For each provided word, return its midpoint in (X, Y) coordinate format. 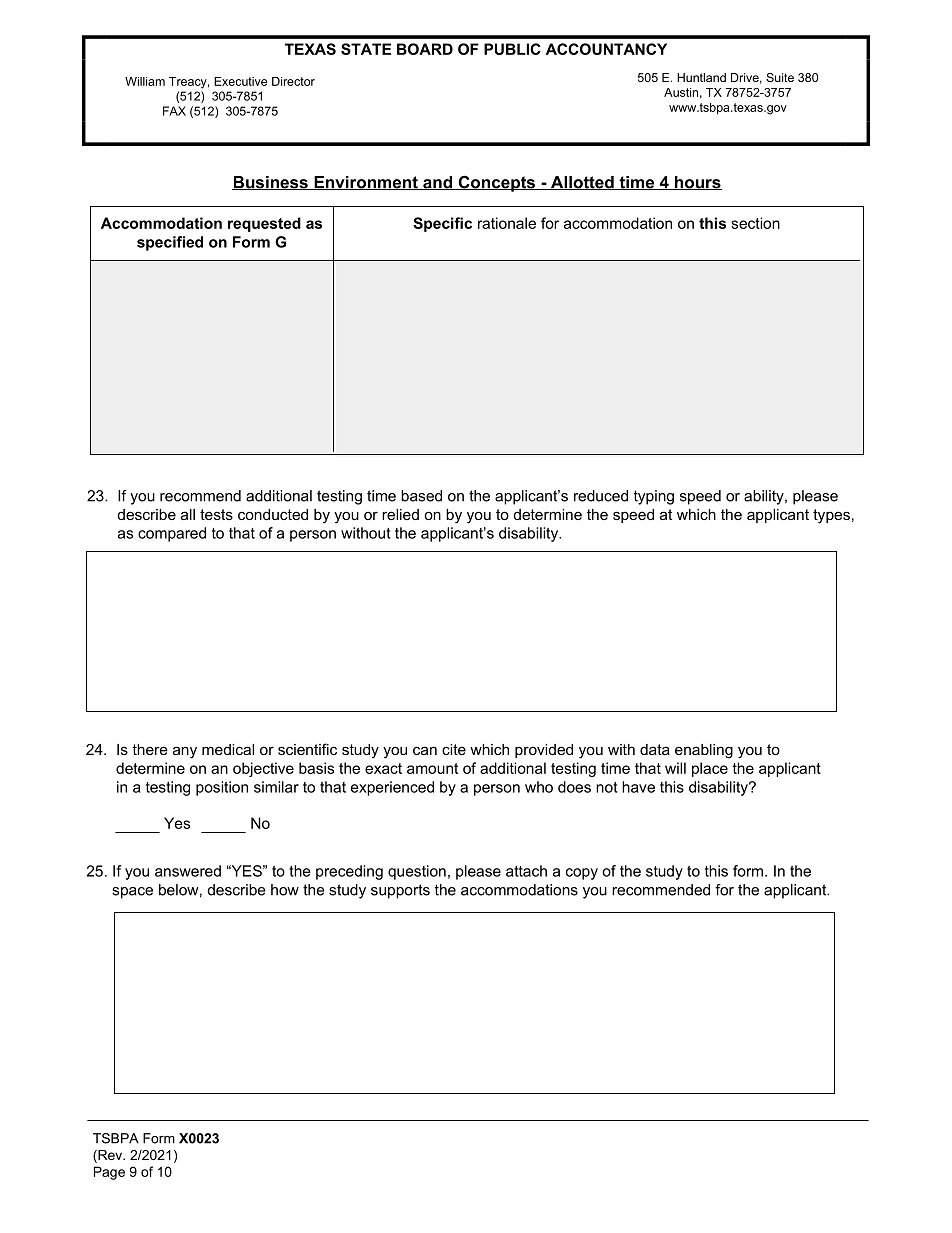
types (831, 516)
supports (400, 891)
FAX (174, 111)
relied (400, 514)
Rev (110, 1156)
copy (582, 874)
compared (172, 534)
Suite (780, 77)
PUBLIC (512, 49)
